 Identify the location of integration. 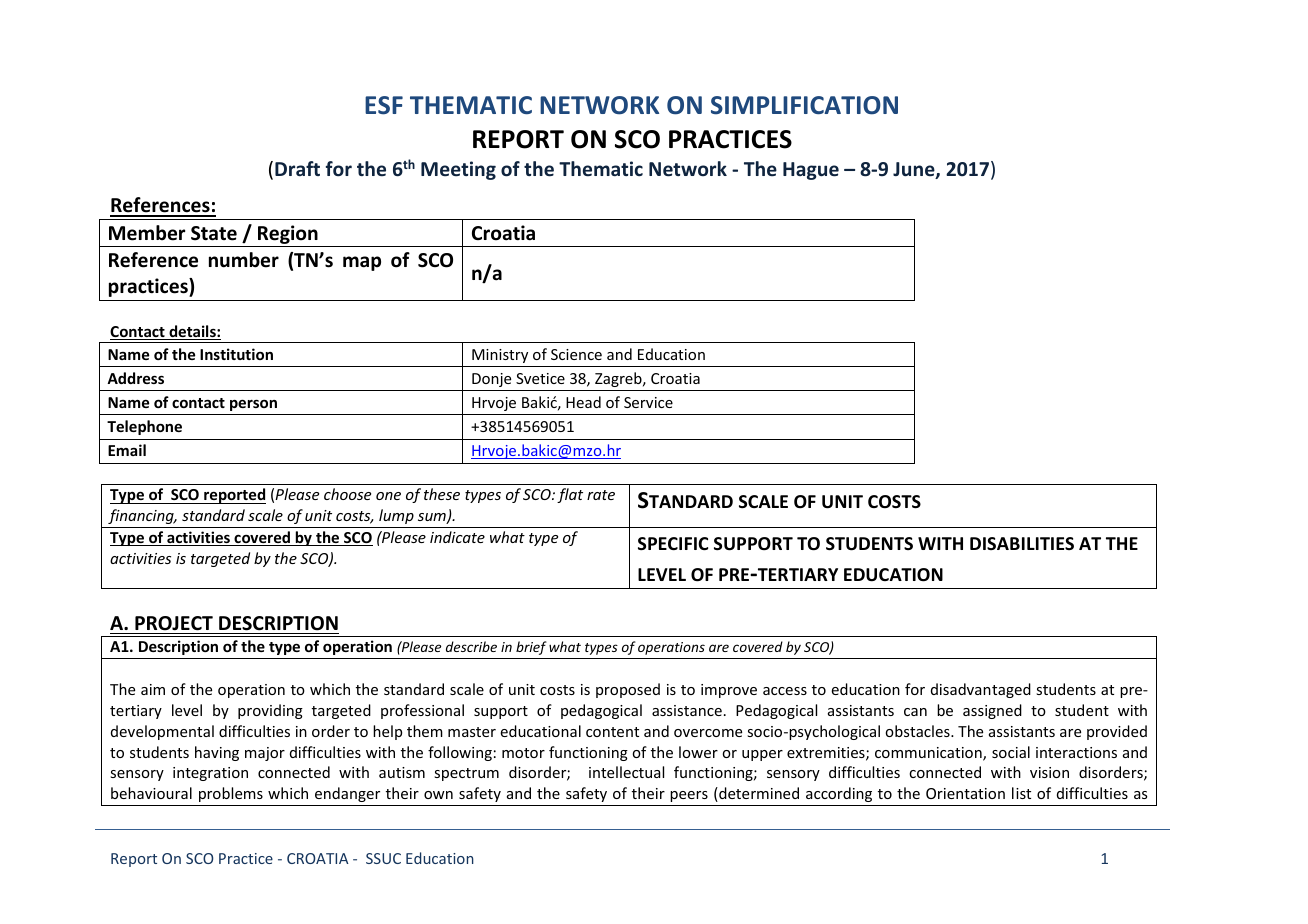
(210, 774).
